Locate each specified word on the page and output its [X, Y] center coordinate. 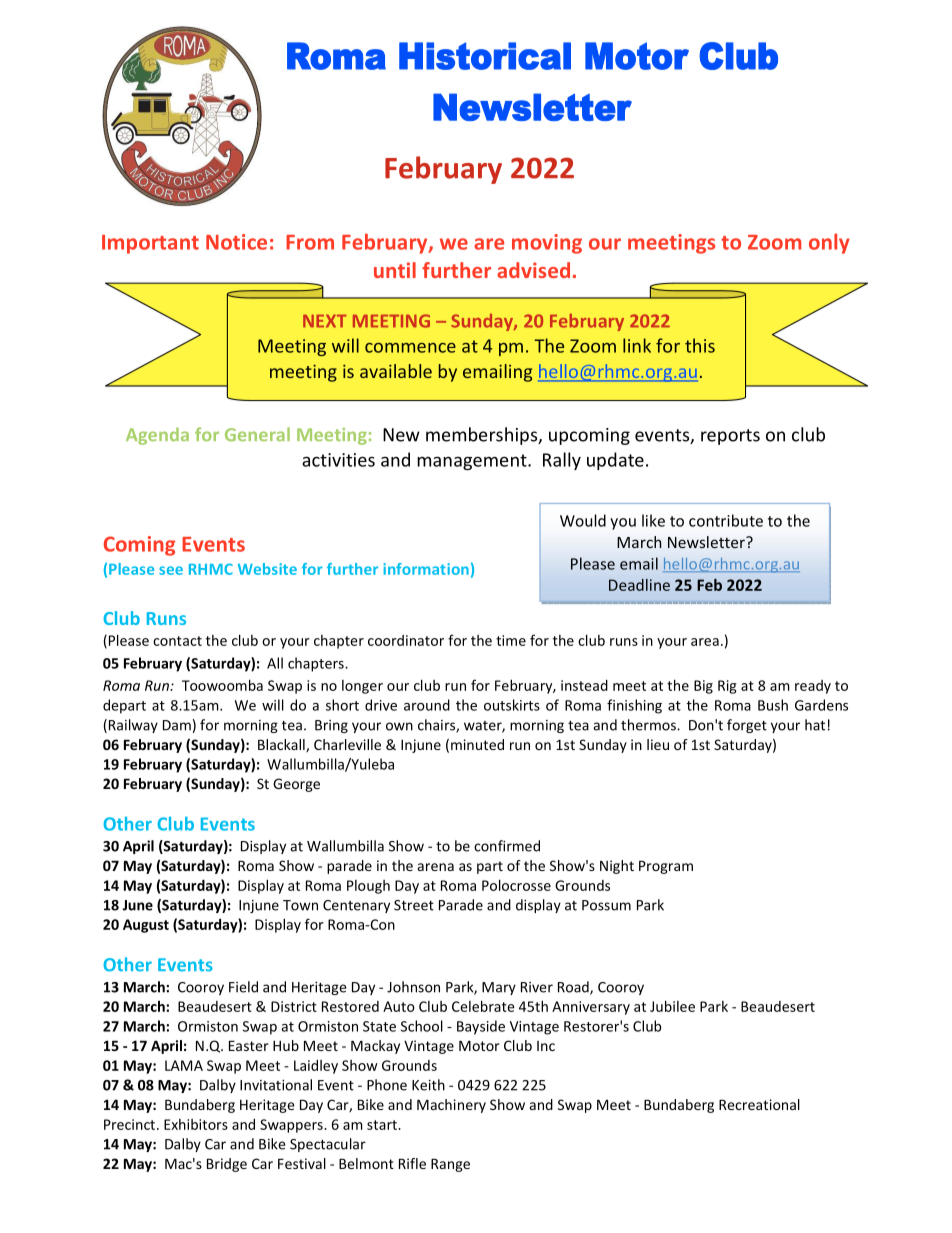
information [426, 569]
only [829, 243]
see [171, 570]
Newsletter [707, 542]
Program [666, 867]
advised [533, 270]
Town [300, 905]
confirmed [507, 846]
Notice [236, 242]
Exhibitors [196, 1124]
